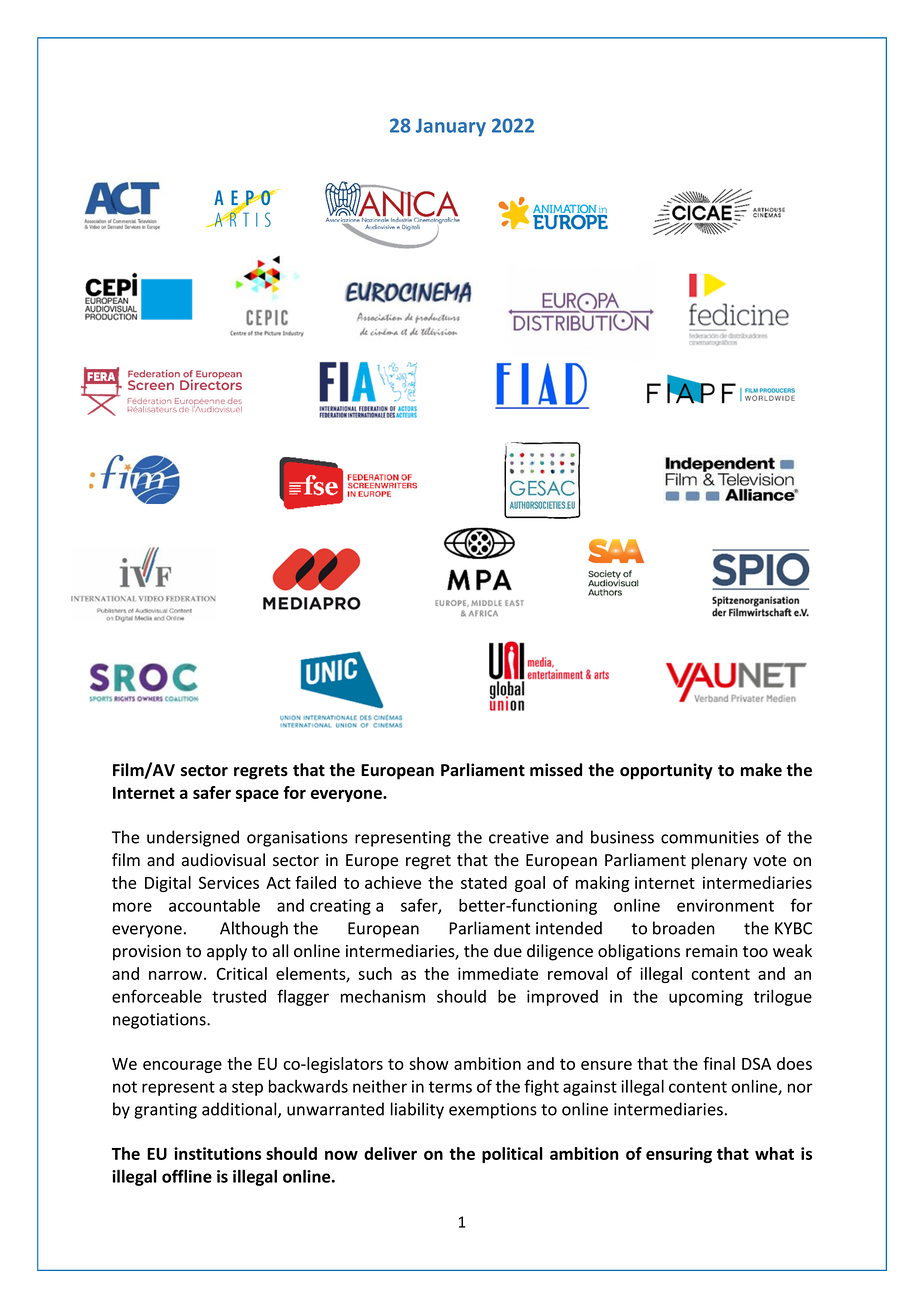  Describe the element at coordinates (257, 795) in the page. I see `space` at that location.
